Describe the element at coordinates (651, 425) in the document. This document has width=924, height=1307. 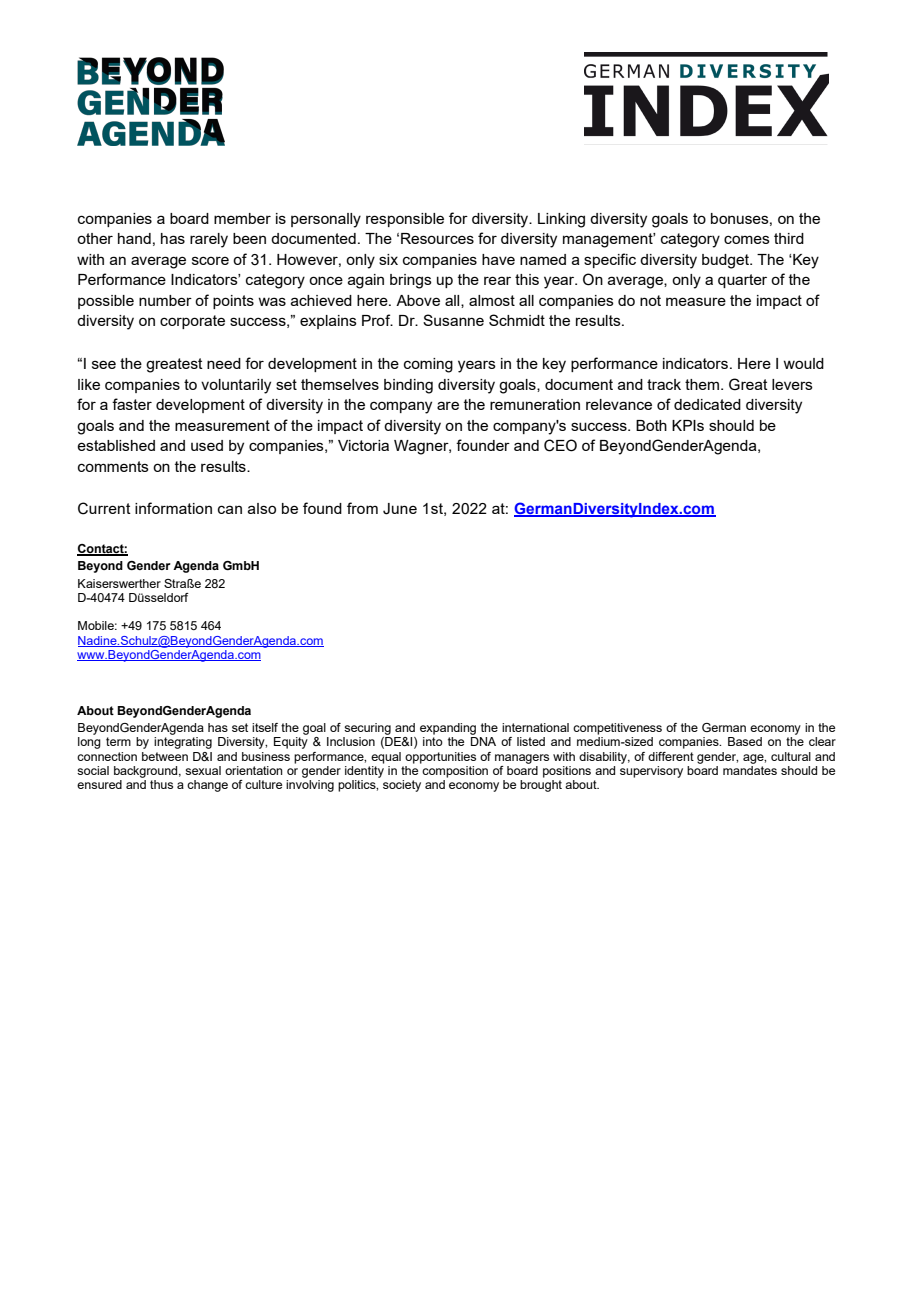
I see `Both` at that location.
